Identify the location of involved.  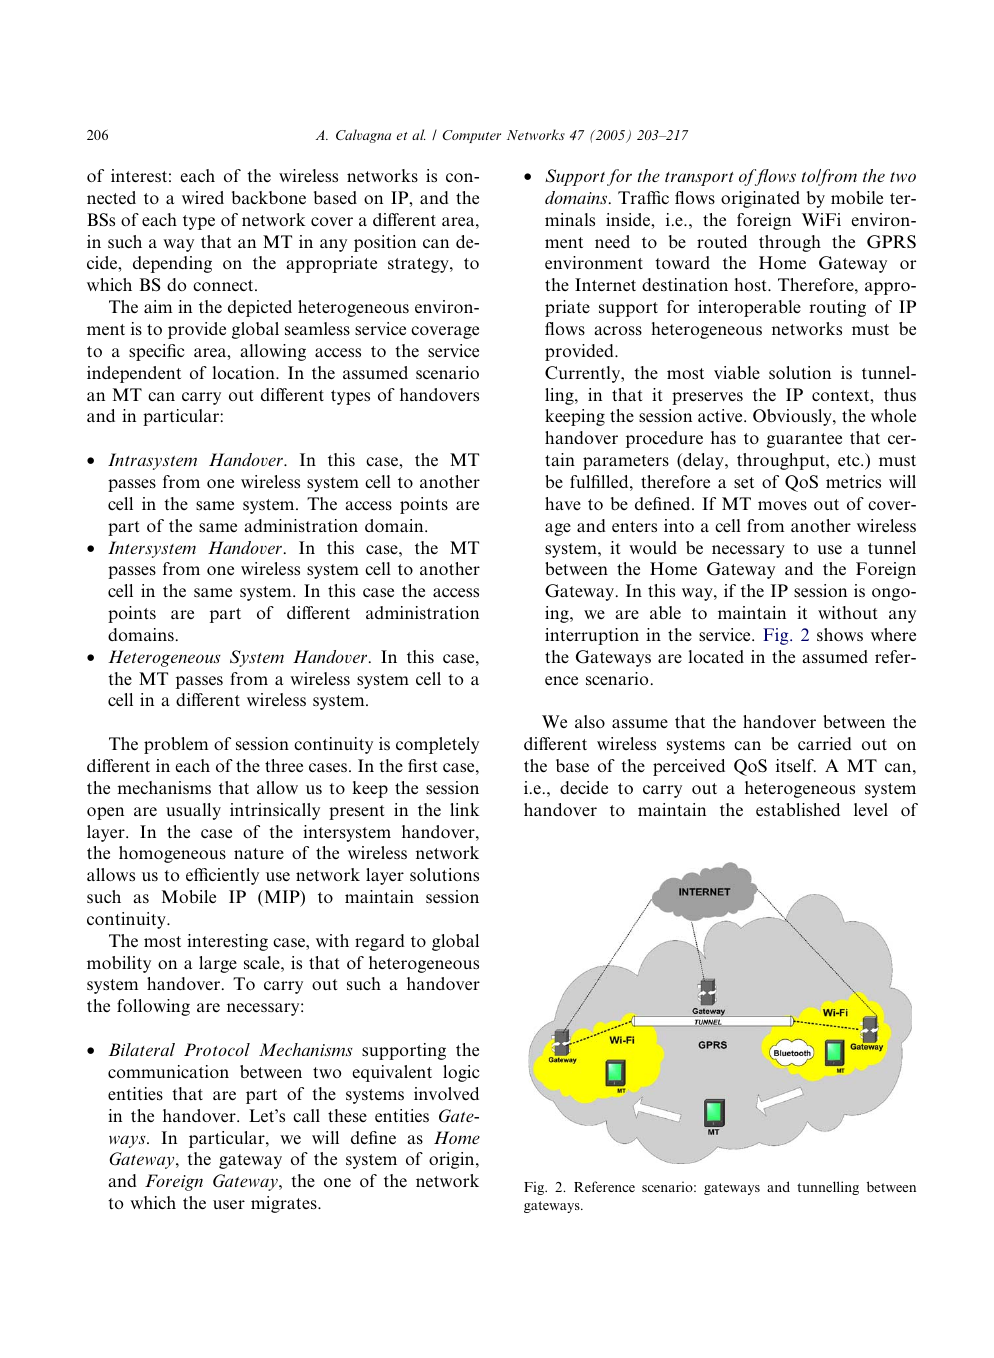
(446, 1093).
